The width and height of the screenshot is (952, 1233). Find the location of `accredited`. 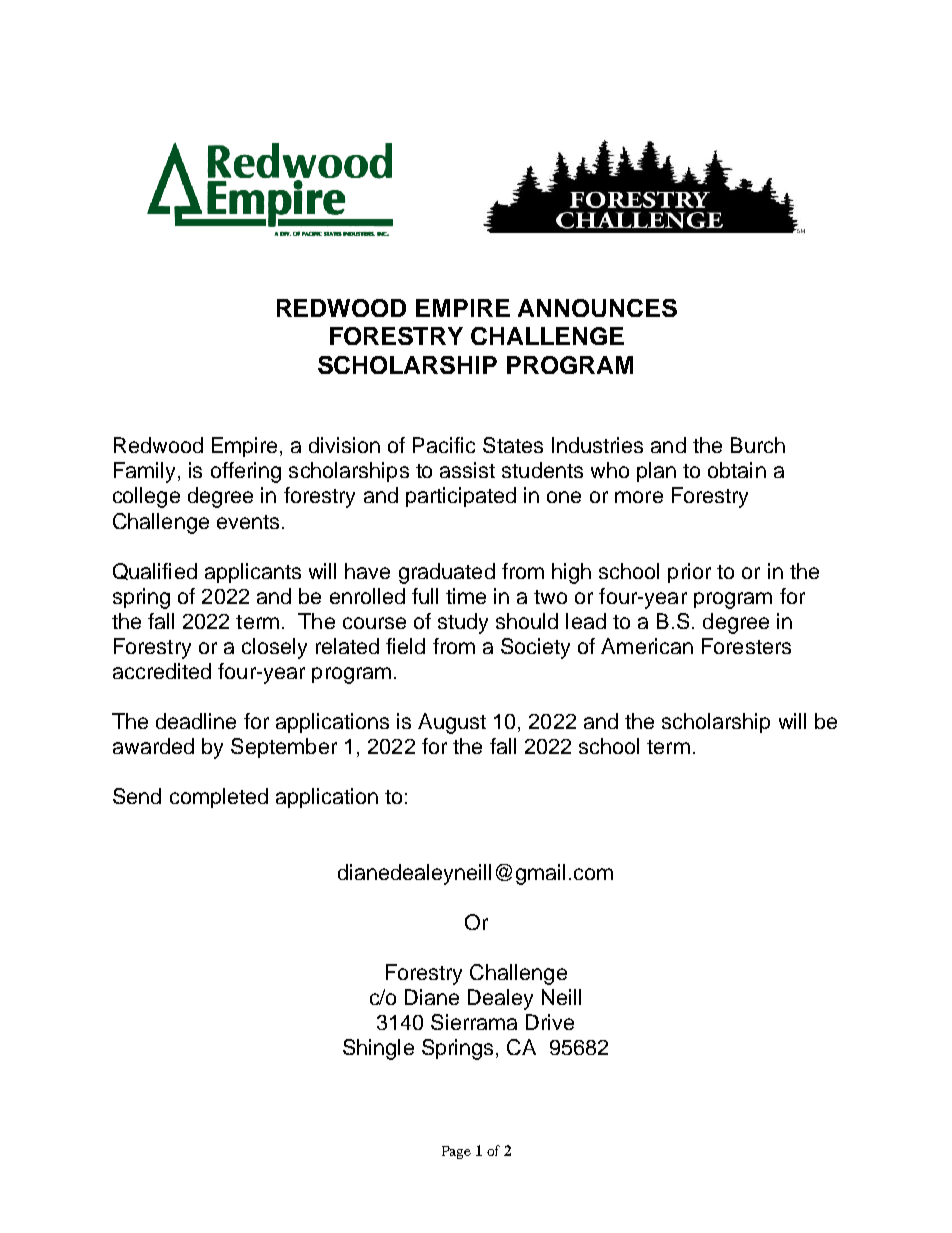

accredited is located at coordinates (162, 671).
